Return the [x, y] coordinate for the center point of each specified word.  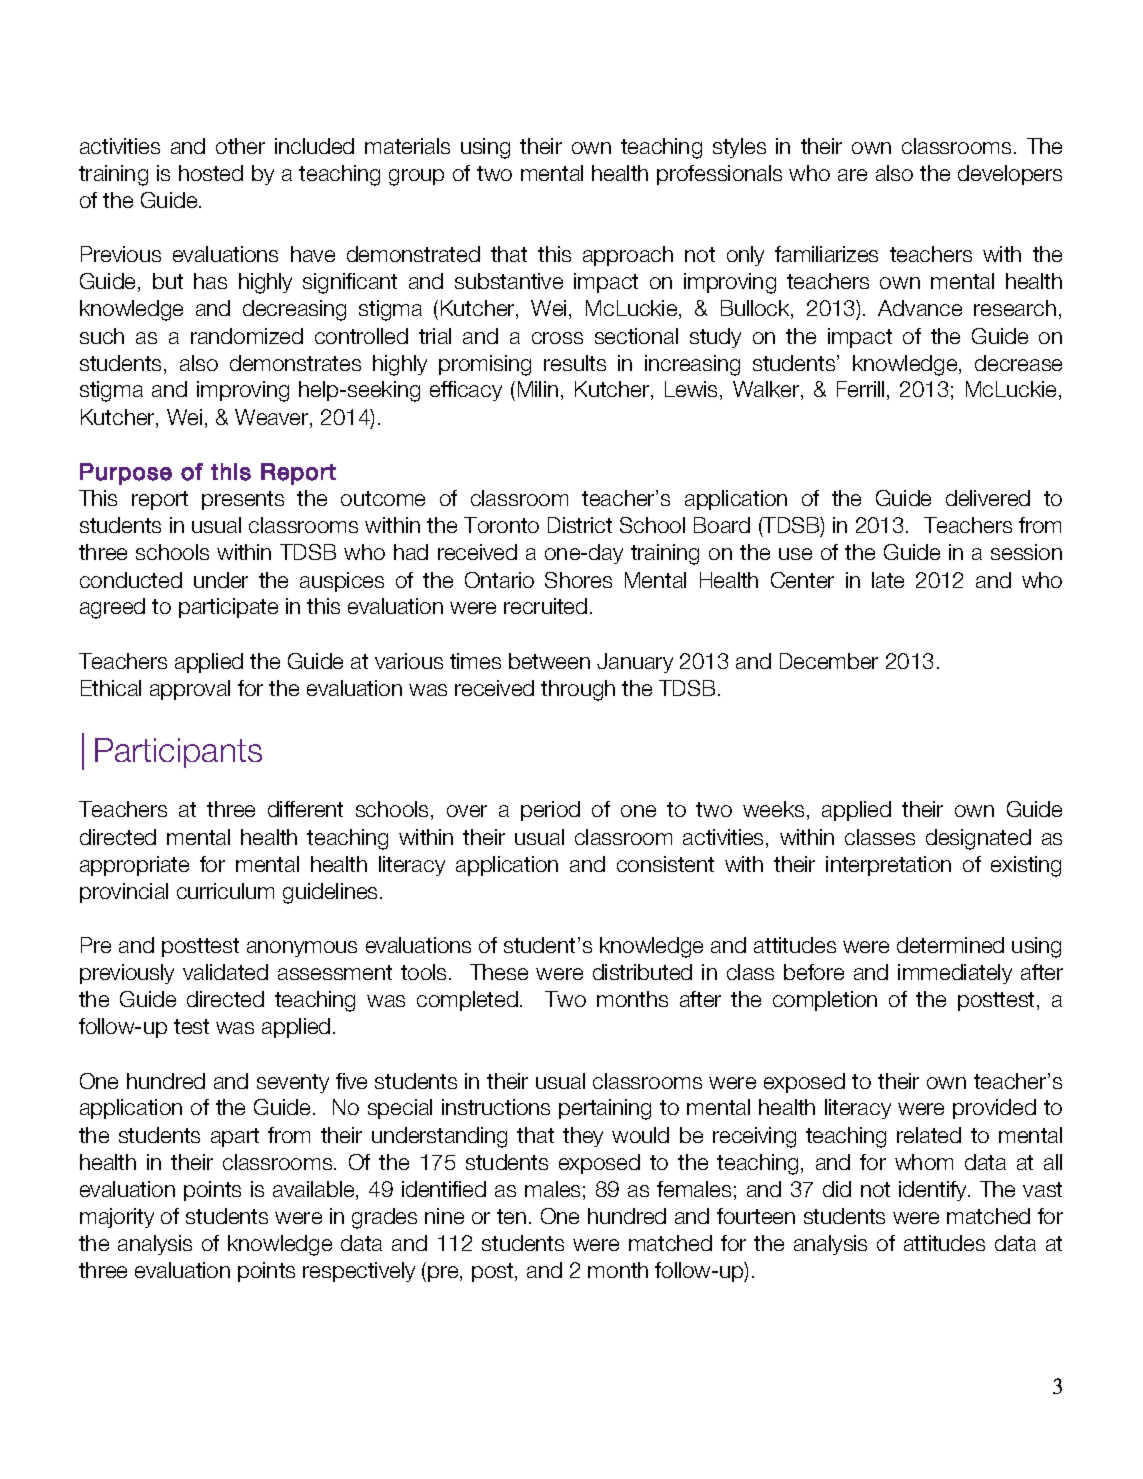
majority [117, 1218]
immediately [955, 974]
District [580, 525]
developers [1010, 175]
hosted [211, 173]
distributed [642, 972]
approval [190, 690]
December [829, 661]
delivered [988, 498]
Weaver [273, 418]
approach [628, 256]
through [578, 690]
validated [225, 972]
